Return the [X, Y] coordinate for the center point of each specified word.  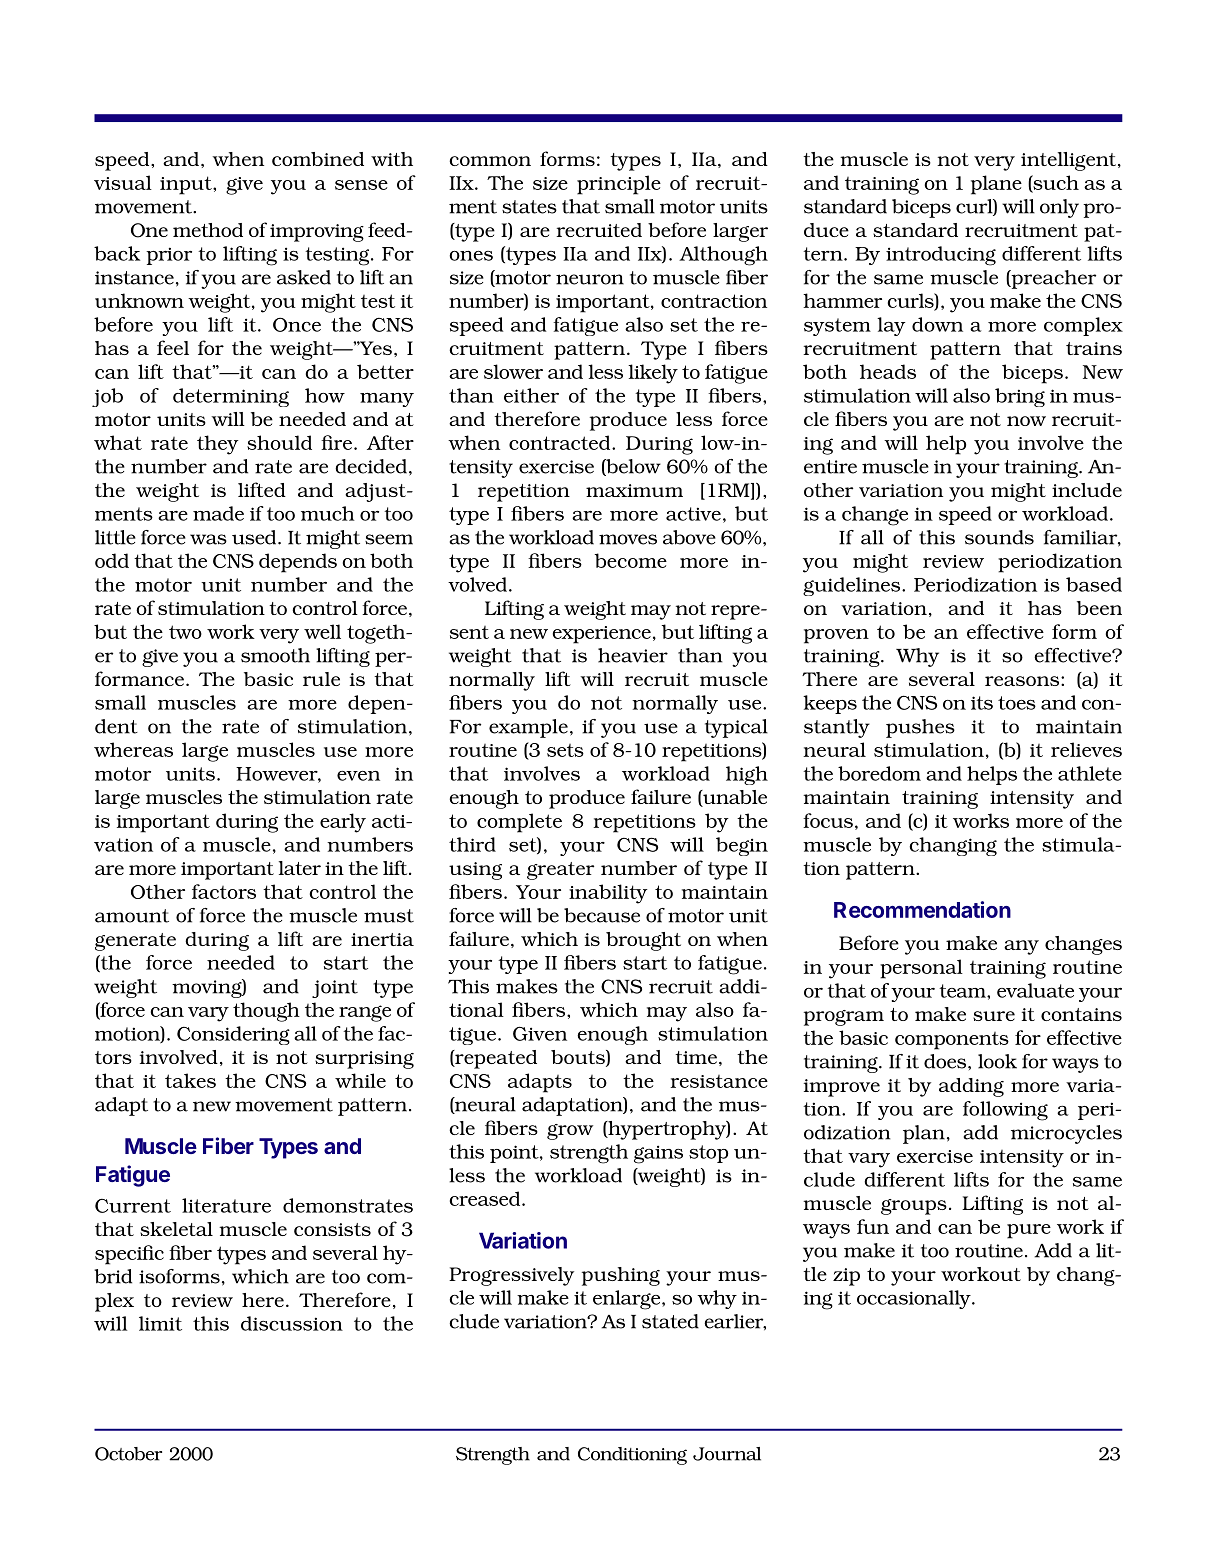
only [1059, 208]
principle [619, 185]
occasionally [915, 1299]
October [128, 1454]
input [187, 185]
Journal [727, 1454]
